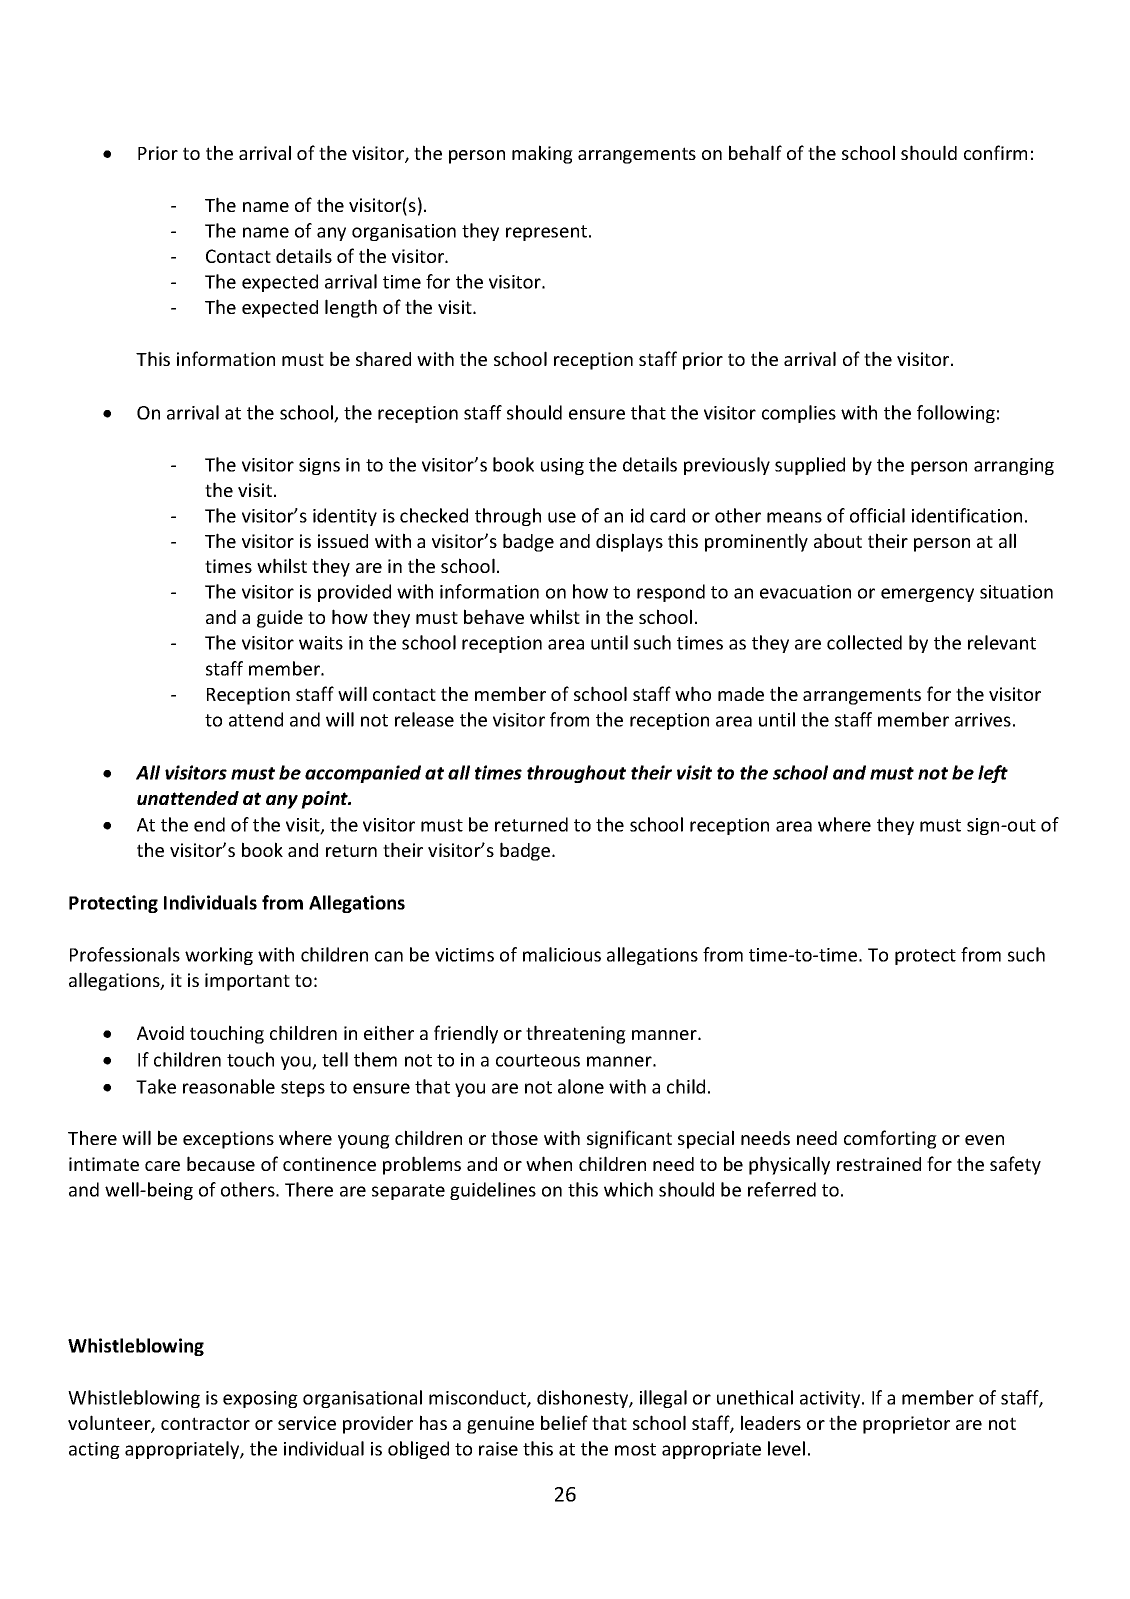 This screenshot has height=1599, width=1130. Describe the element at coordinates (995, 152) in the screenshot. I see `confirm` at that location.
